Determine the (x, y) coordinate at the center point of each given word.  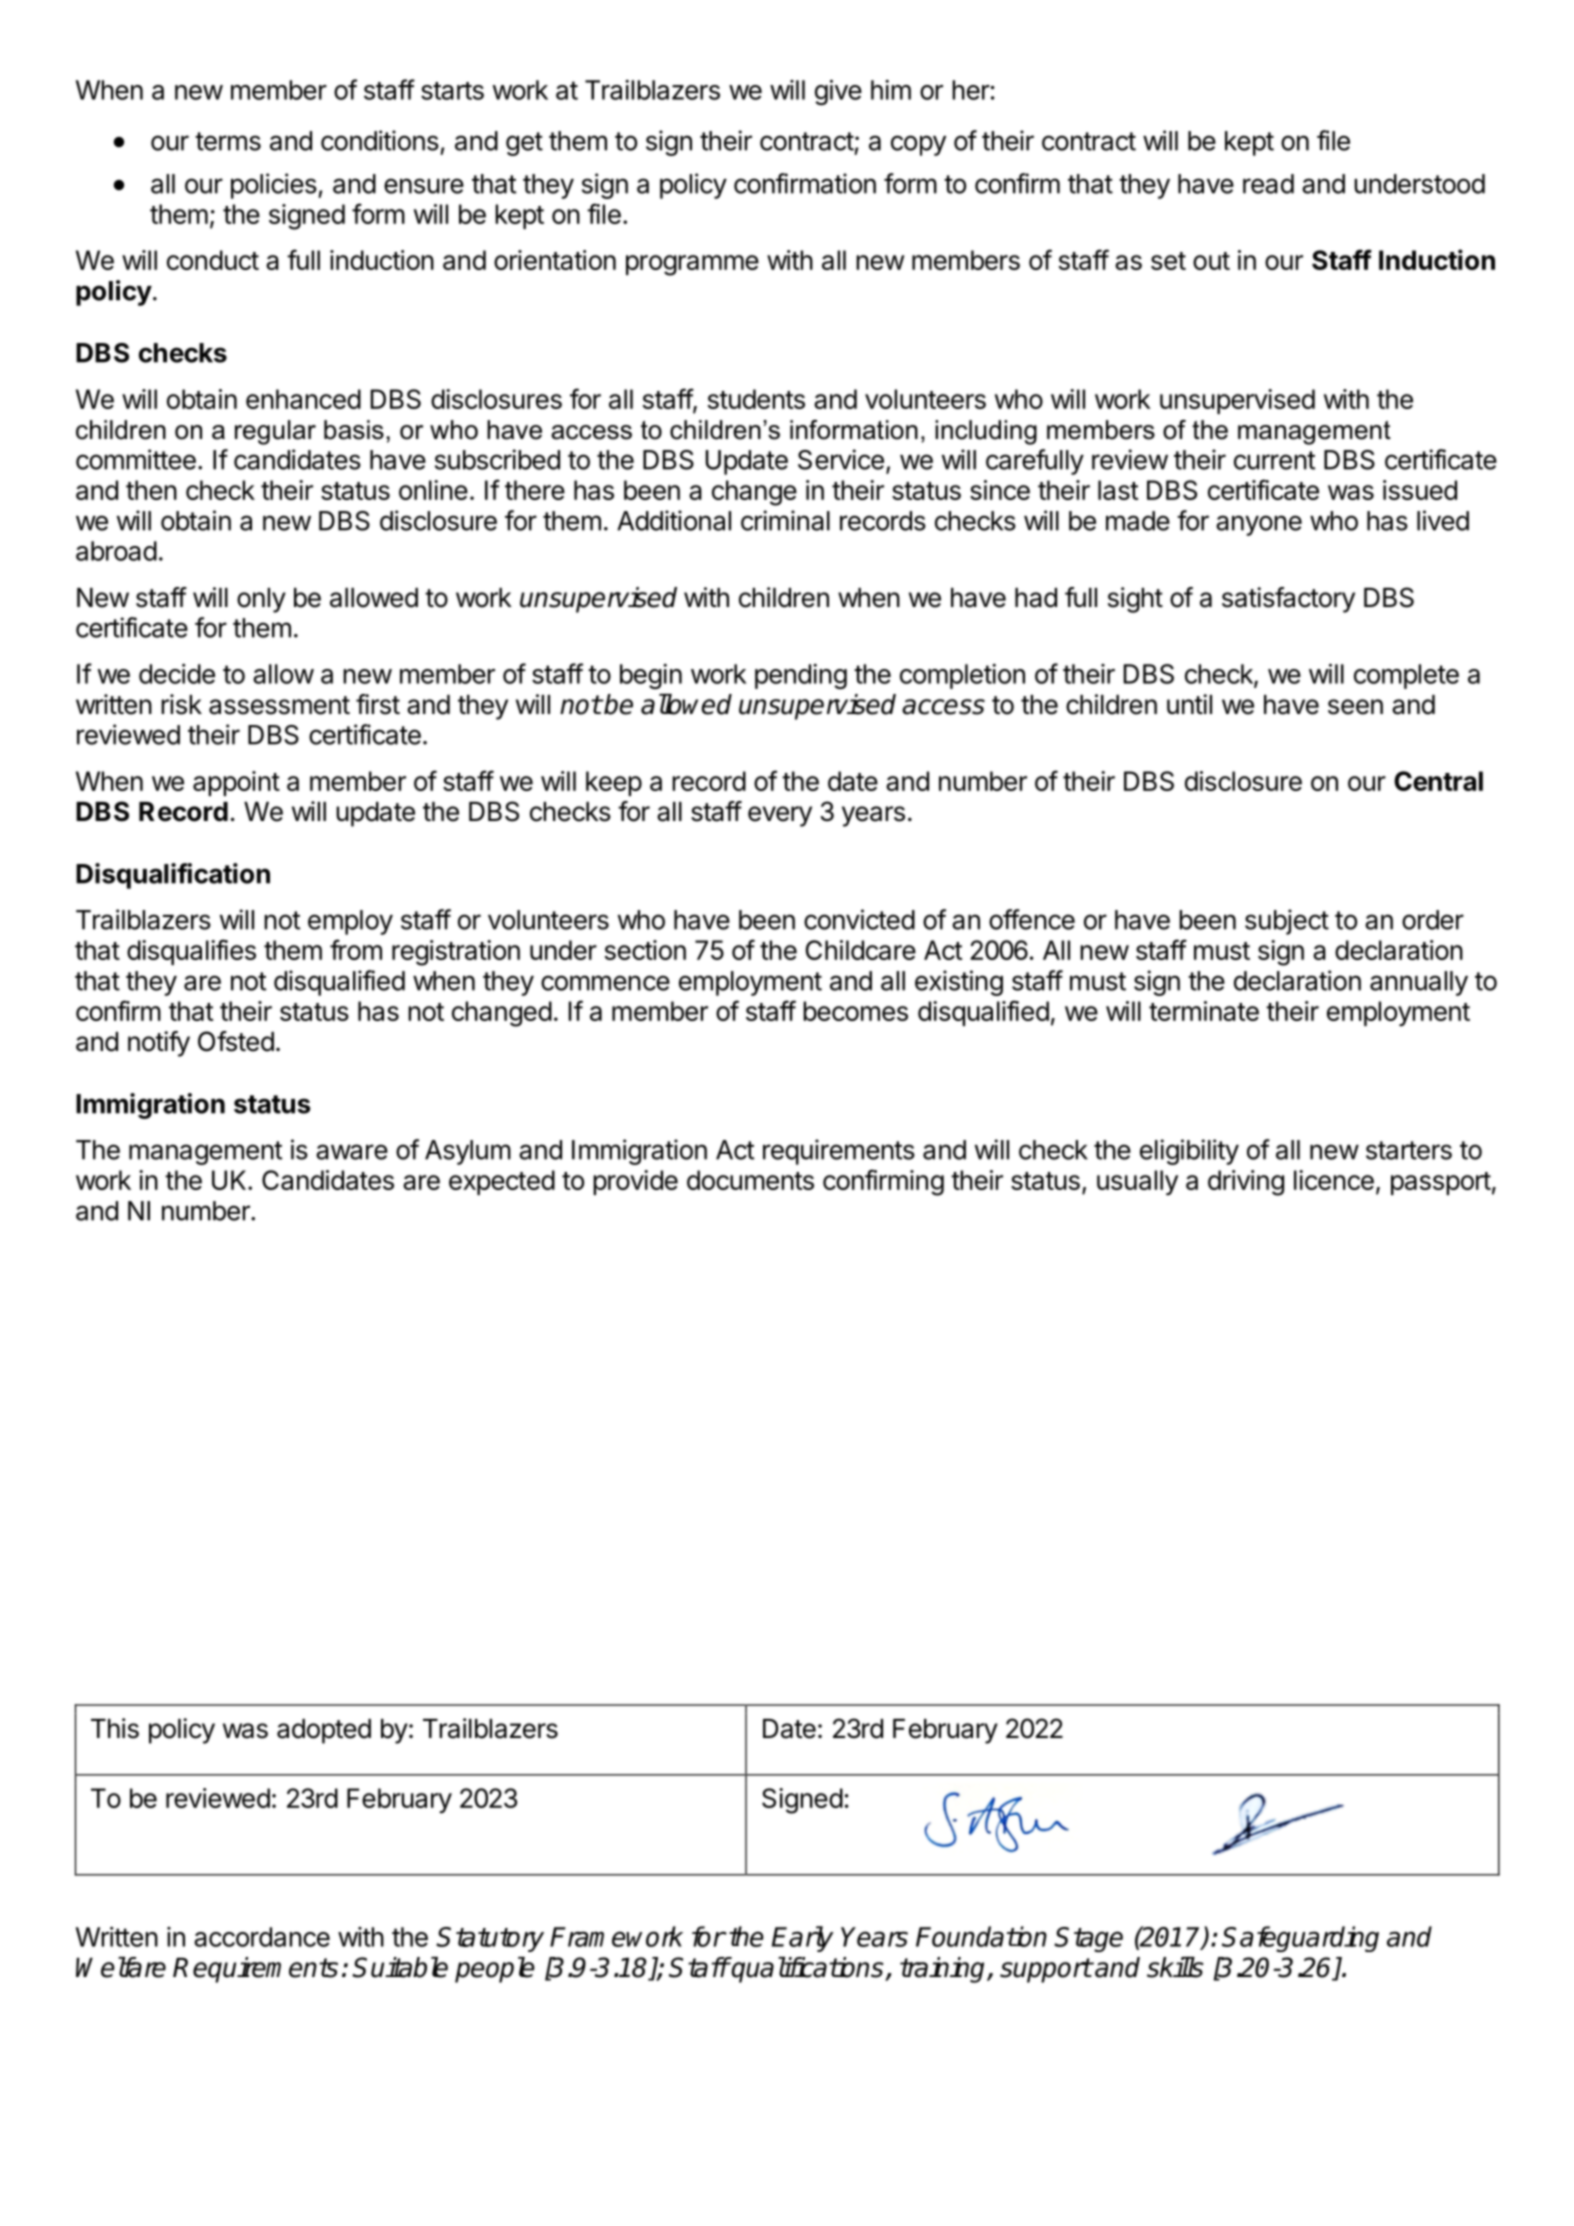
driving (1246, 1183)
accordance (262, 1937)
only (261, 600)
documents (750, 1180)
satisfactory (1288, 600)
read (1268, 184)
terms (228, 141)
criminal (785, 520)
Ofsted (236, 1041)
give (838, 92)
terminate (1204, 1011)
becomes (855, 1011)
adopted (324, 1731)
